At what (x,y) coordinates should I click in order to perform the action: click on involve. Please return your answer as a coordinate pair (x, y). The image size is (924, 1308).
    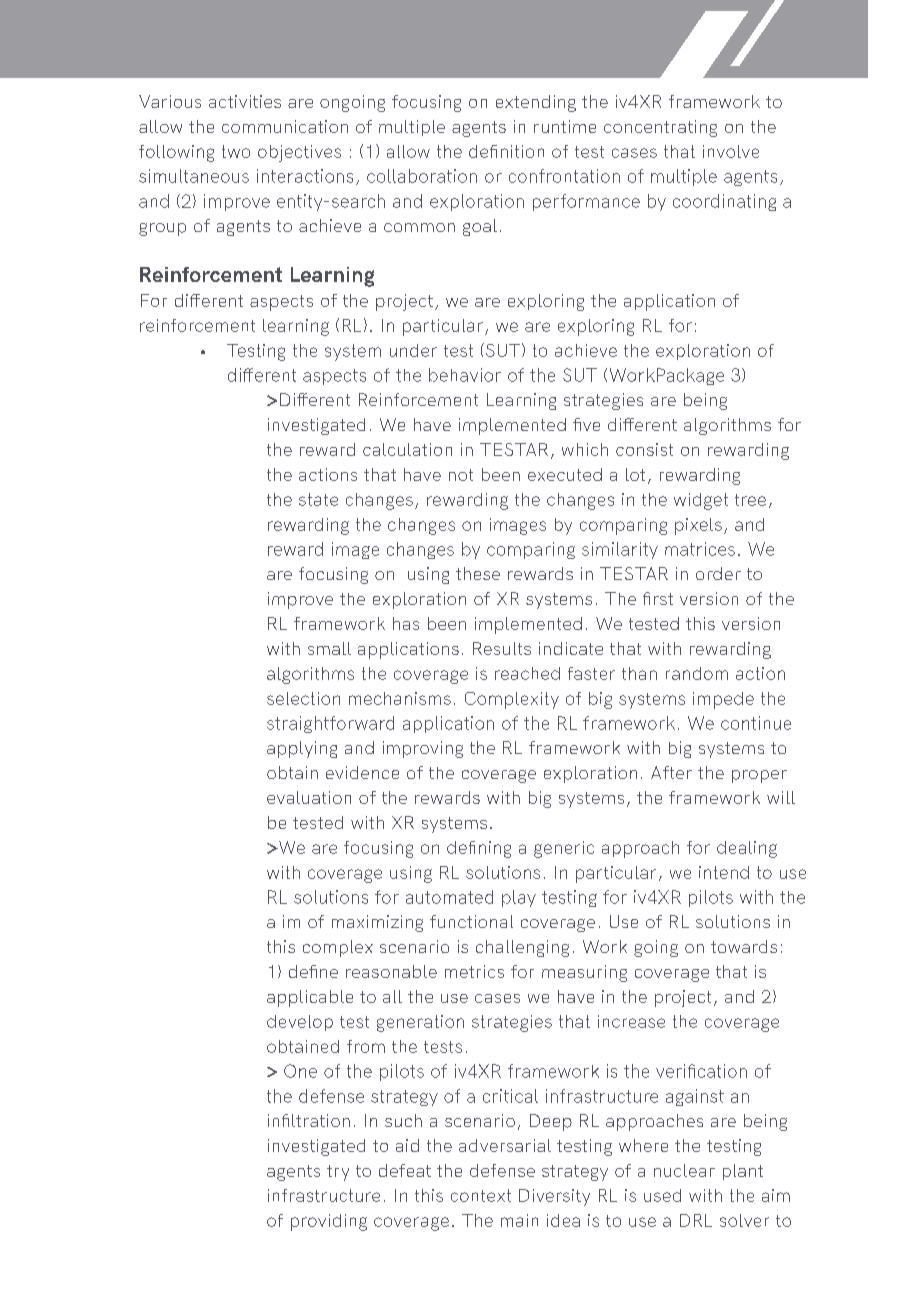
    Looking at the image, I should click on (731, 151).
